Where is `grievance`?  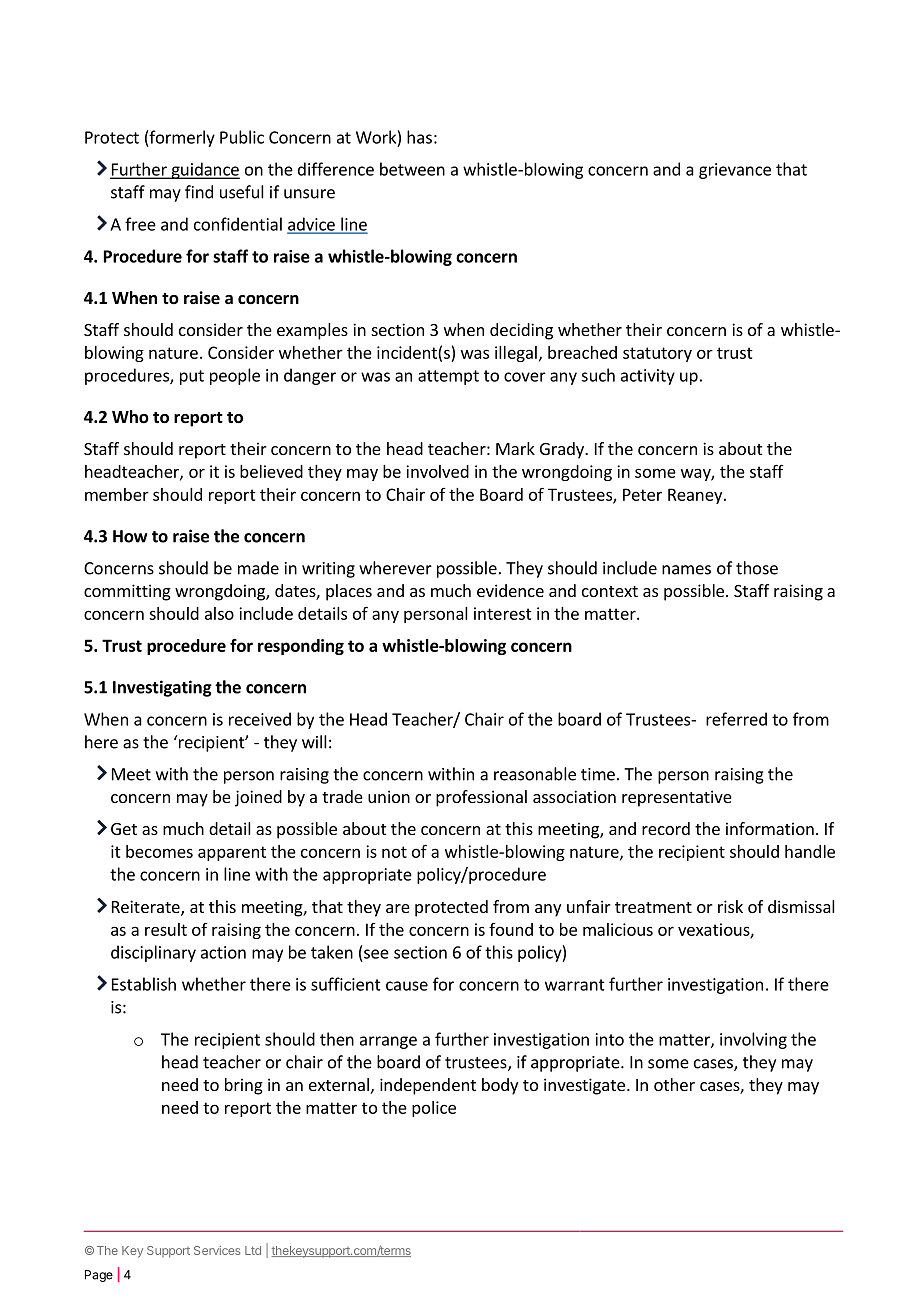 grievance is located at coordinates (735, 171).
